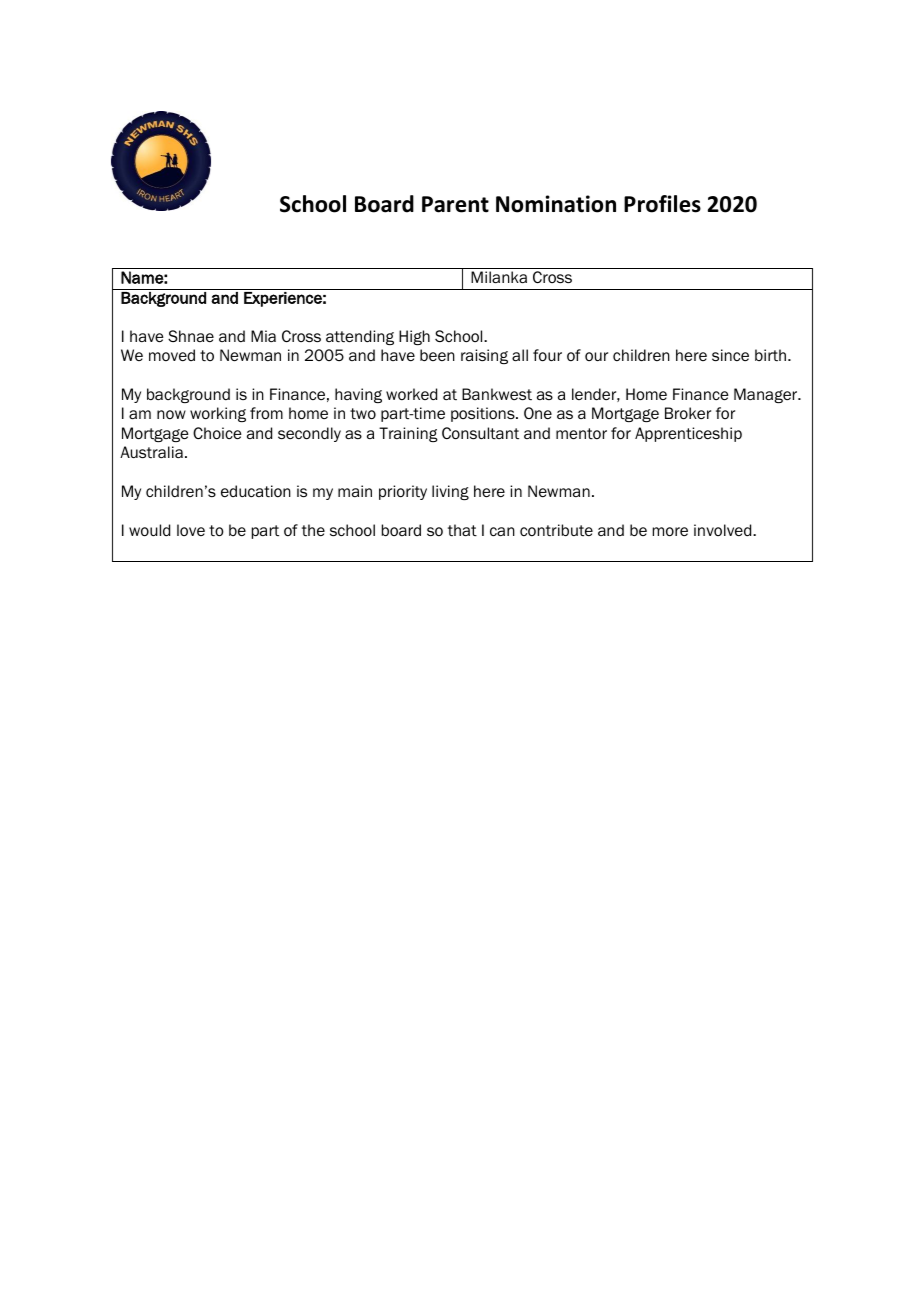 This screenshot has width=924, height=1308. What do you see at coordinates (172, 355) in the screenshot?
I see `moved` at bounding box center [172, 355].
